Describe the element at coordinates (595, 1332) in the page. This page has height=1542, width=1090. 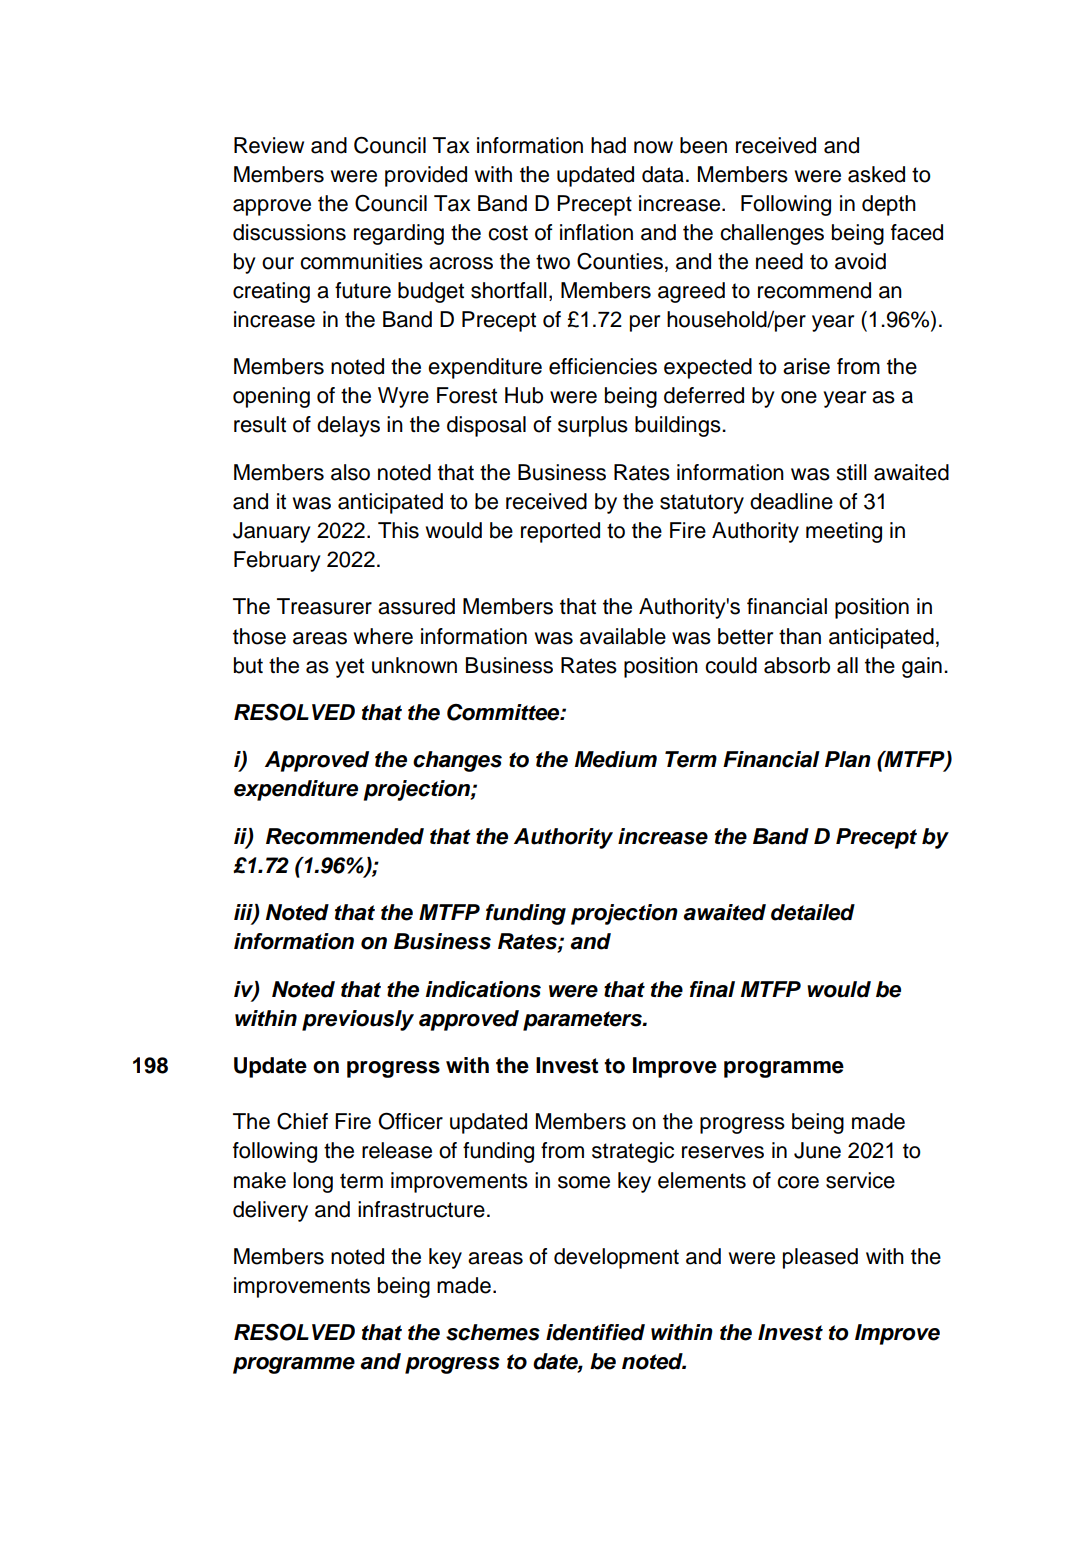
I see `identified` at that location.
